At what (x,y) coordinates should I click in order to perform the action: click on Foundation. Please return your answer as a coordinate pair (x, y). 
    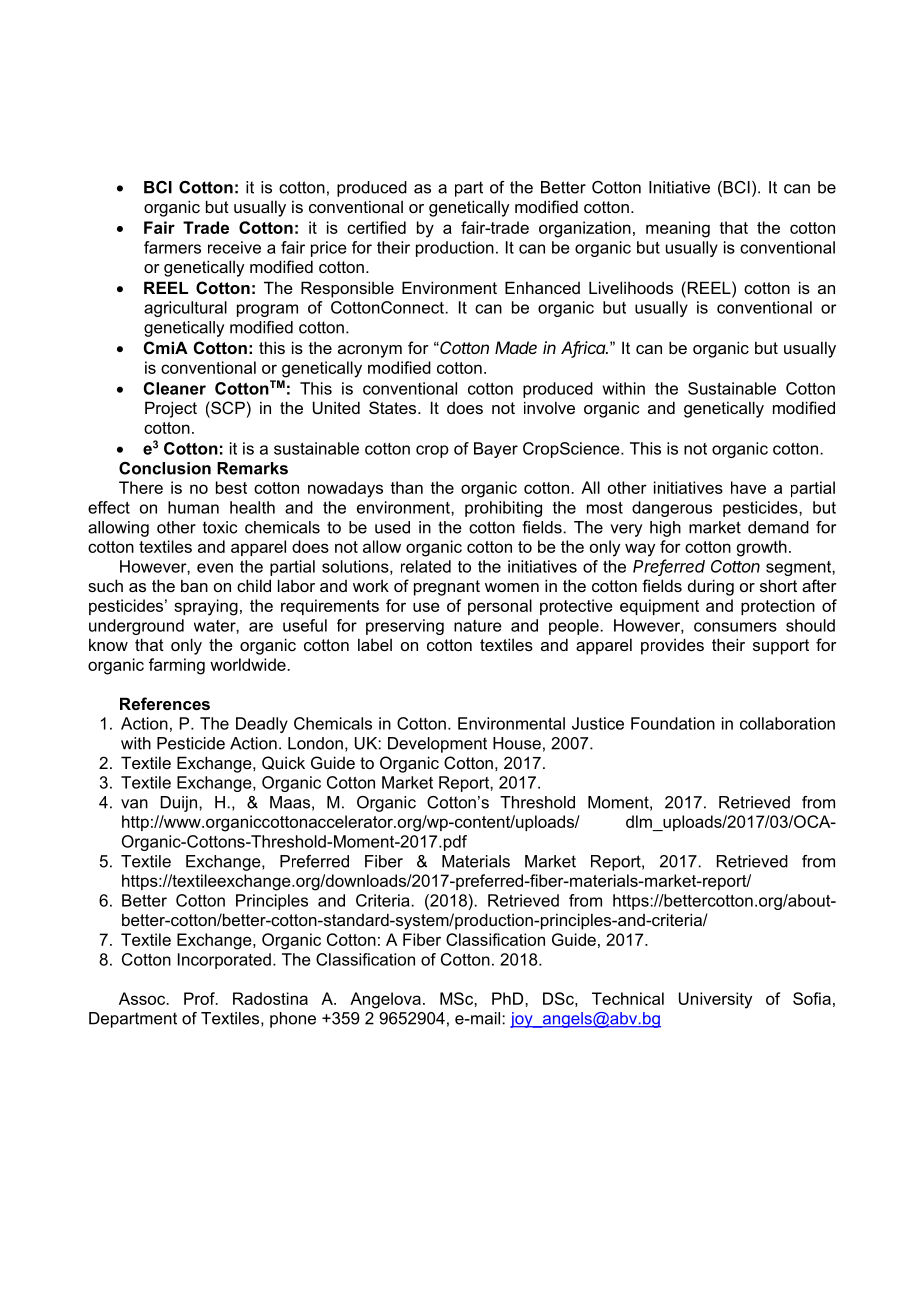
    Looking at the image, I should click on (673, 723).
